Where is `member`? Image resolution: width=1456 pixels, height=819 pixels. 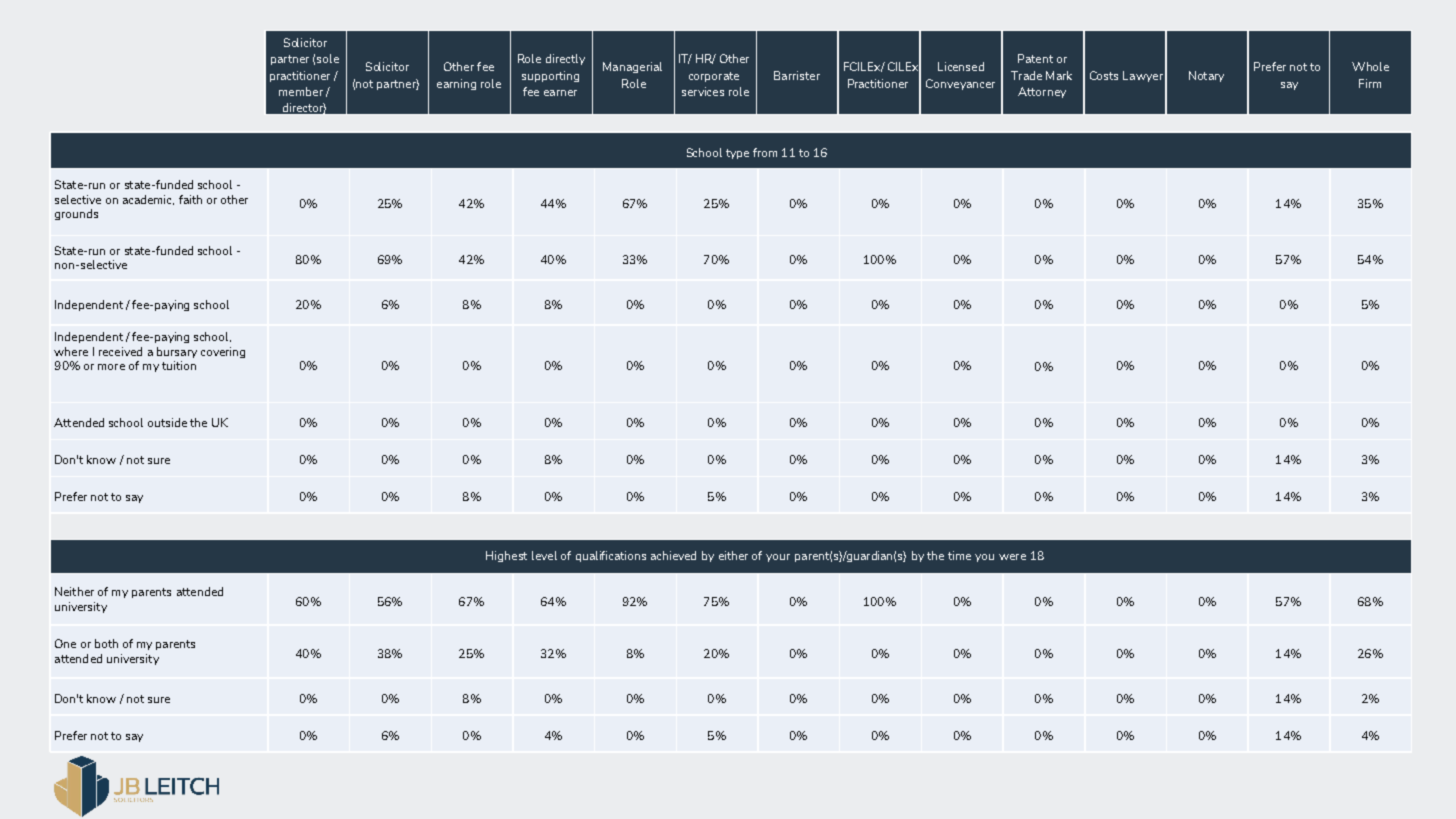 member is located at coordinates (301, 91).
